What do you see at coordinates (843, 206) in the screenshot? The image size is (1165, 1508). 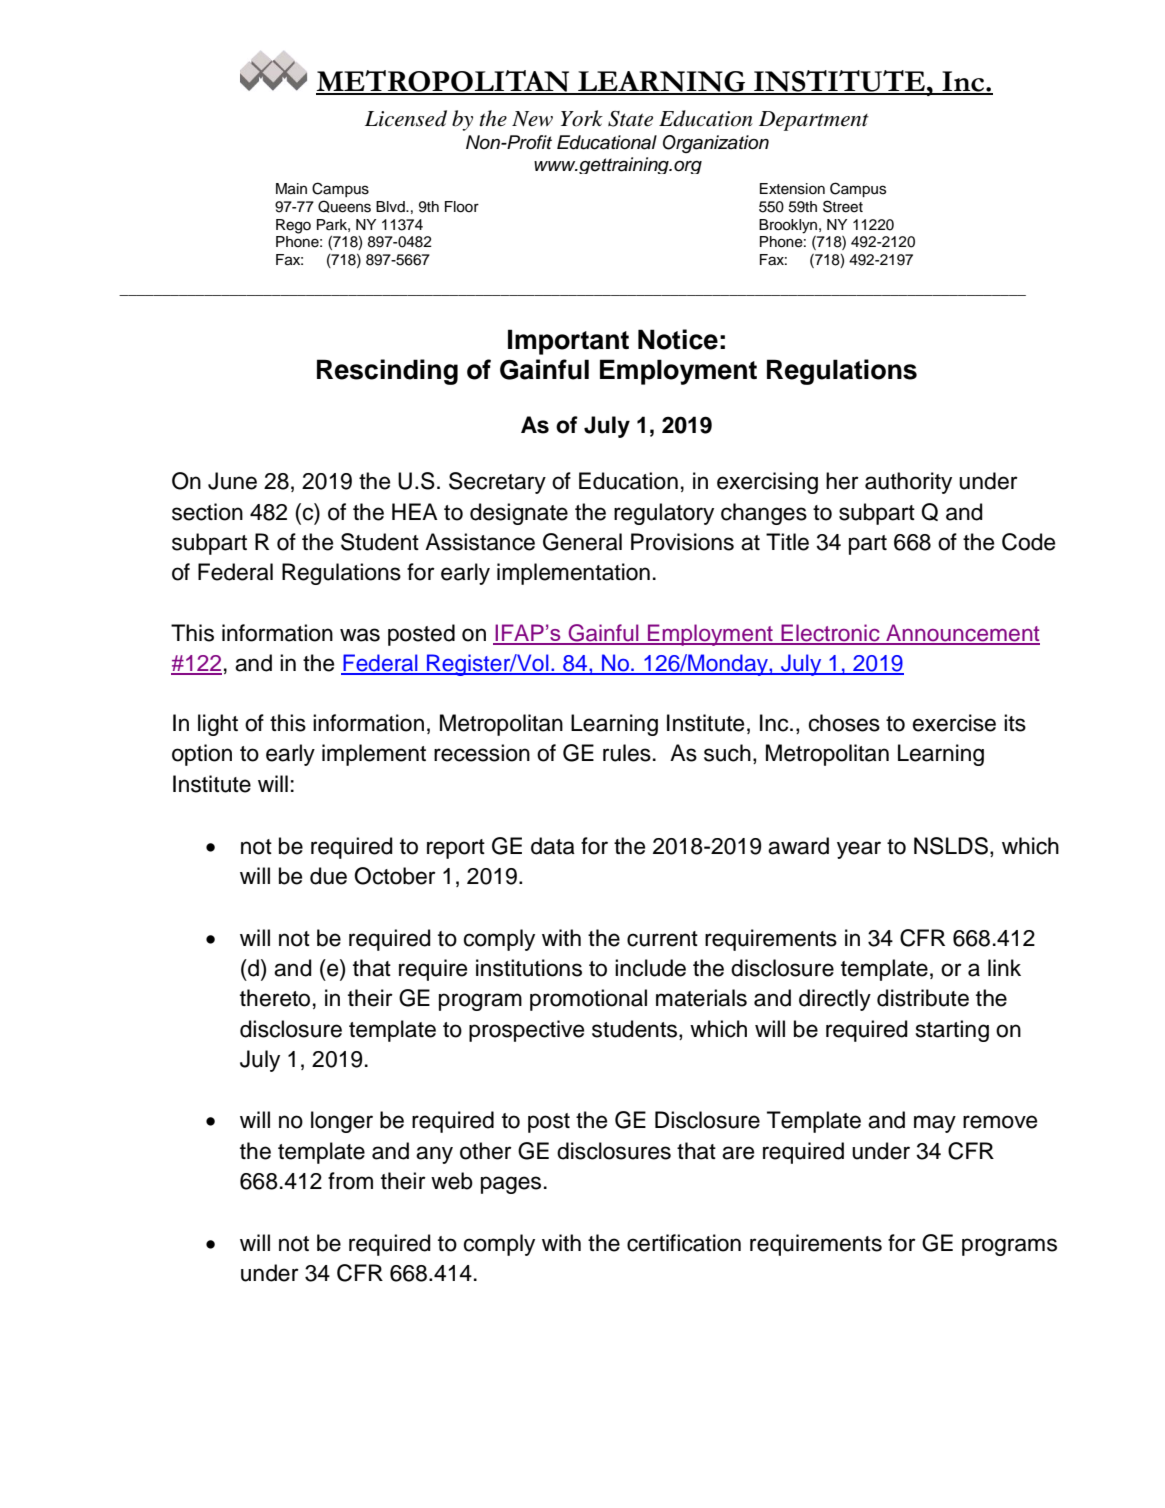 I see `Street` at bounding box center [843, 206].
